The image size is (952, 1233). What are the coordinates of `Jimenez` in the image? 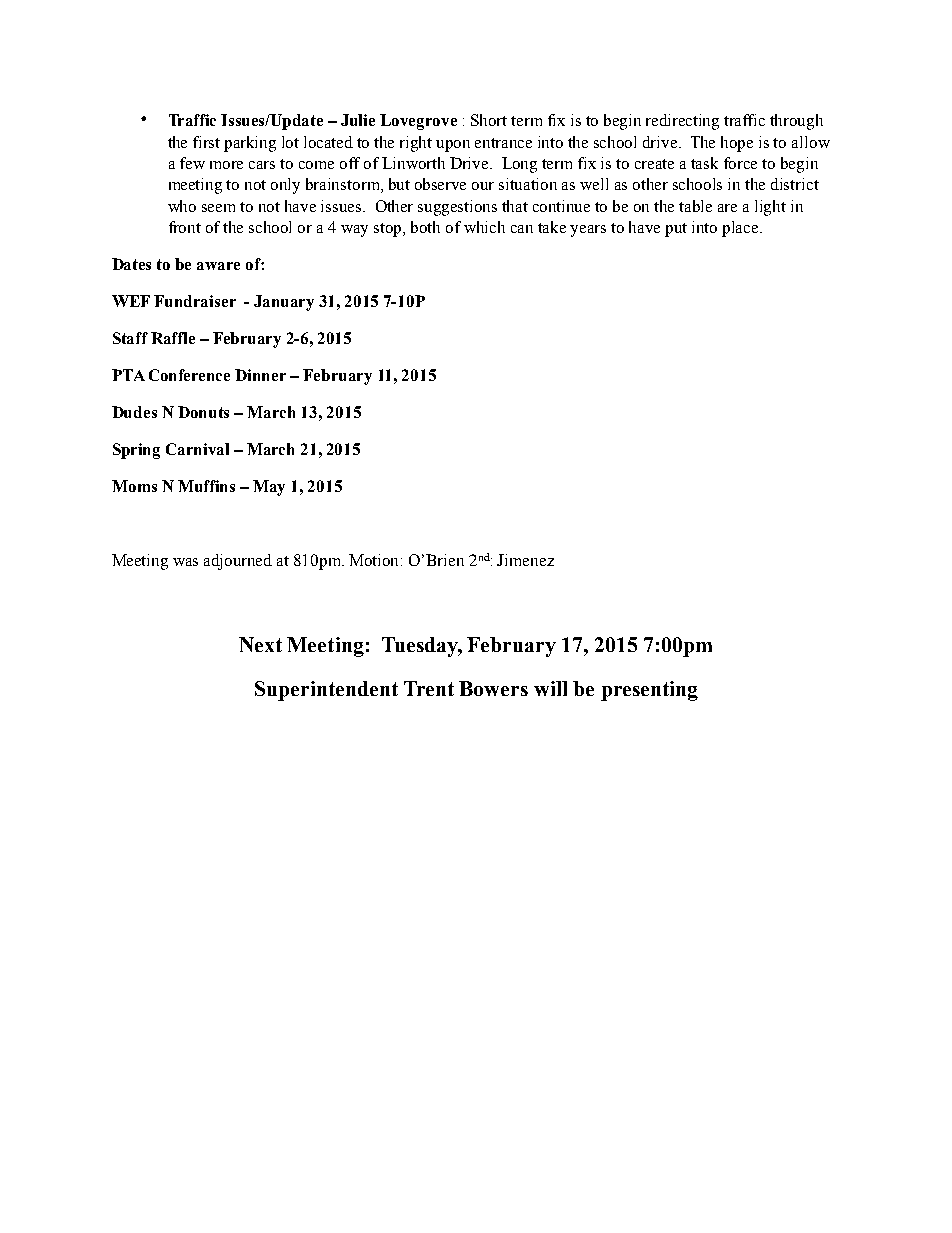 It's located at (525, 560).
